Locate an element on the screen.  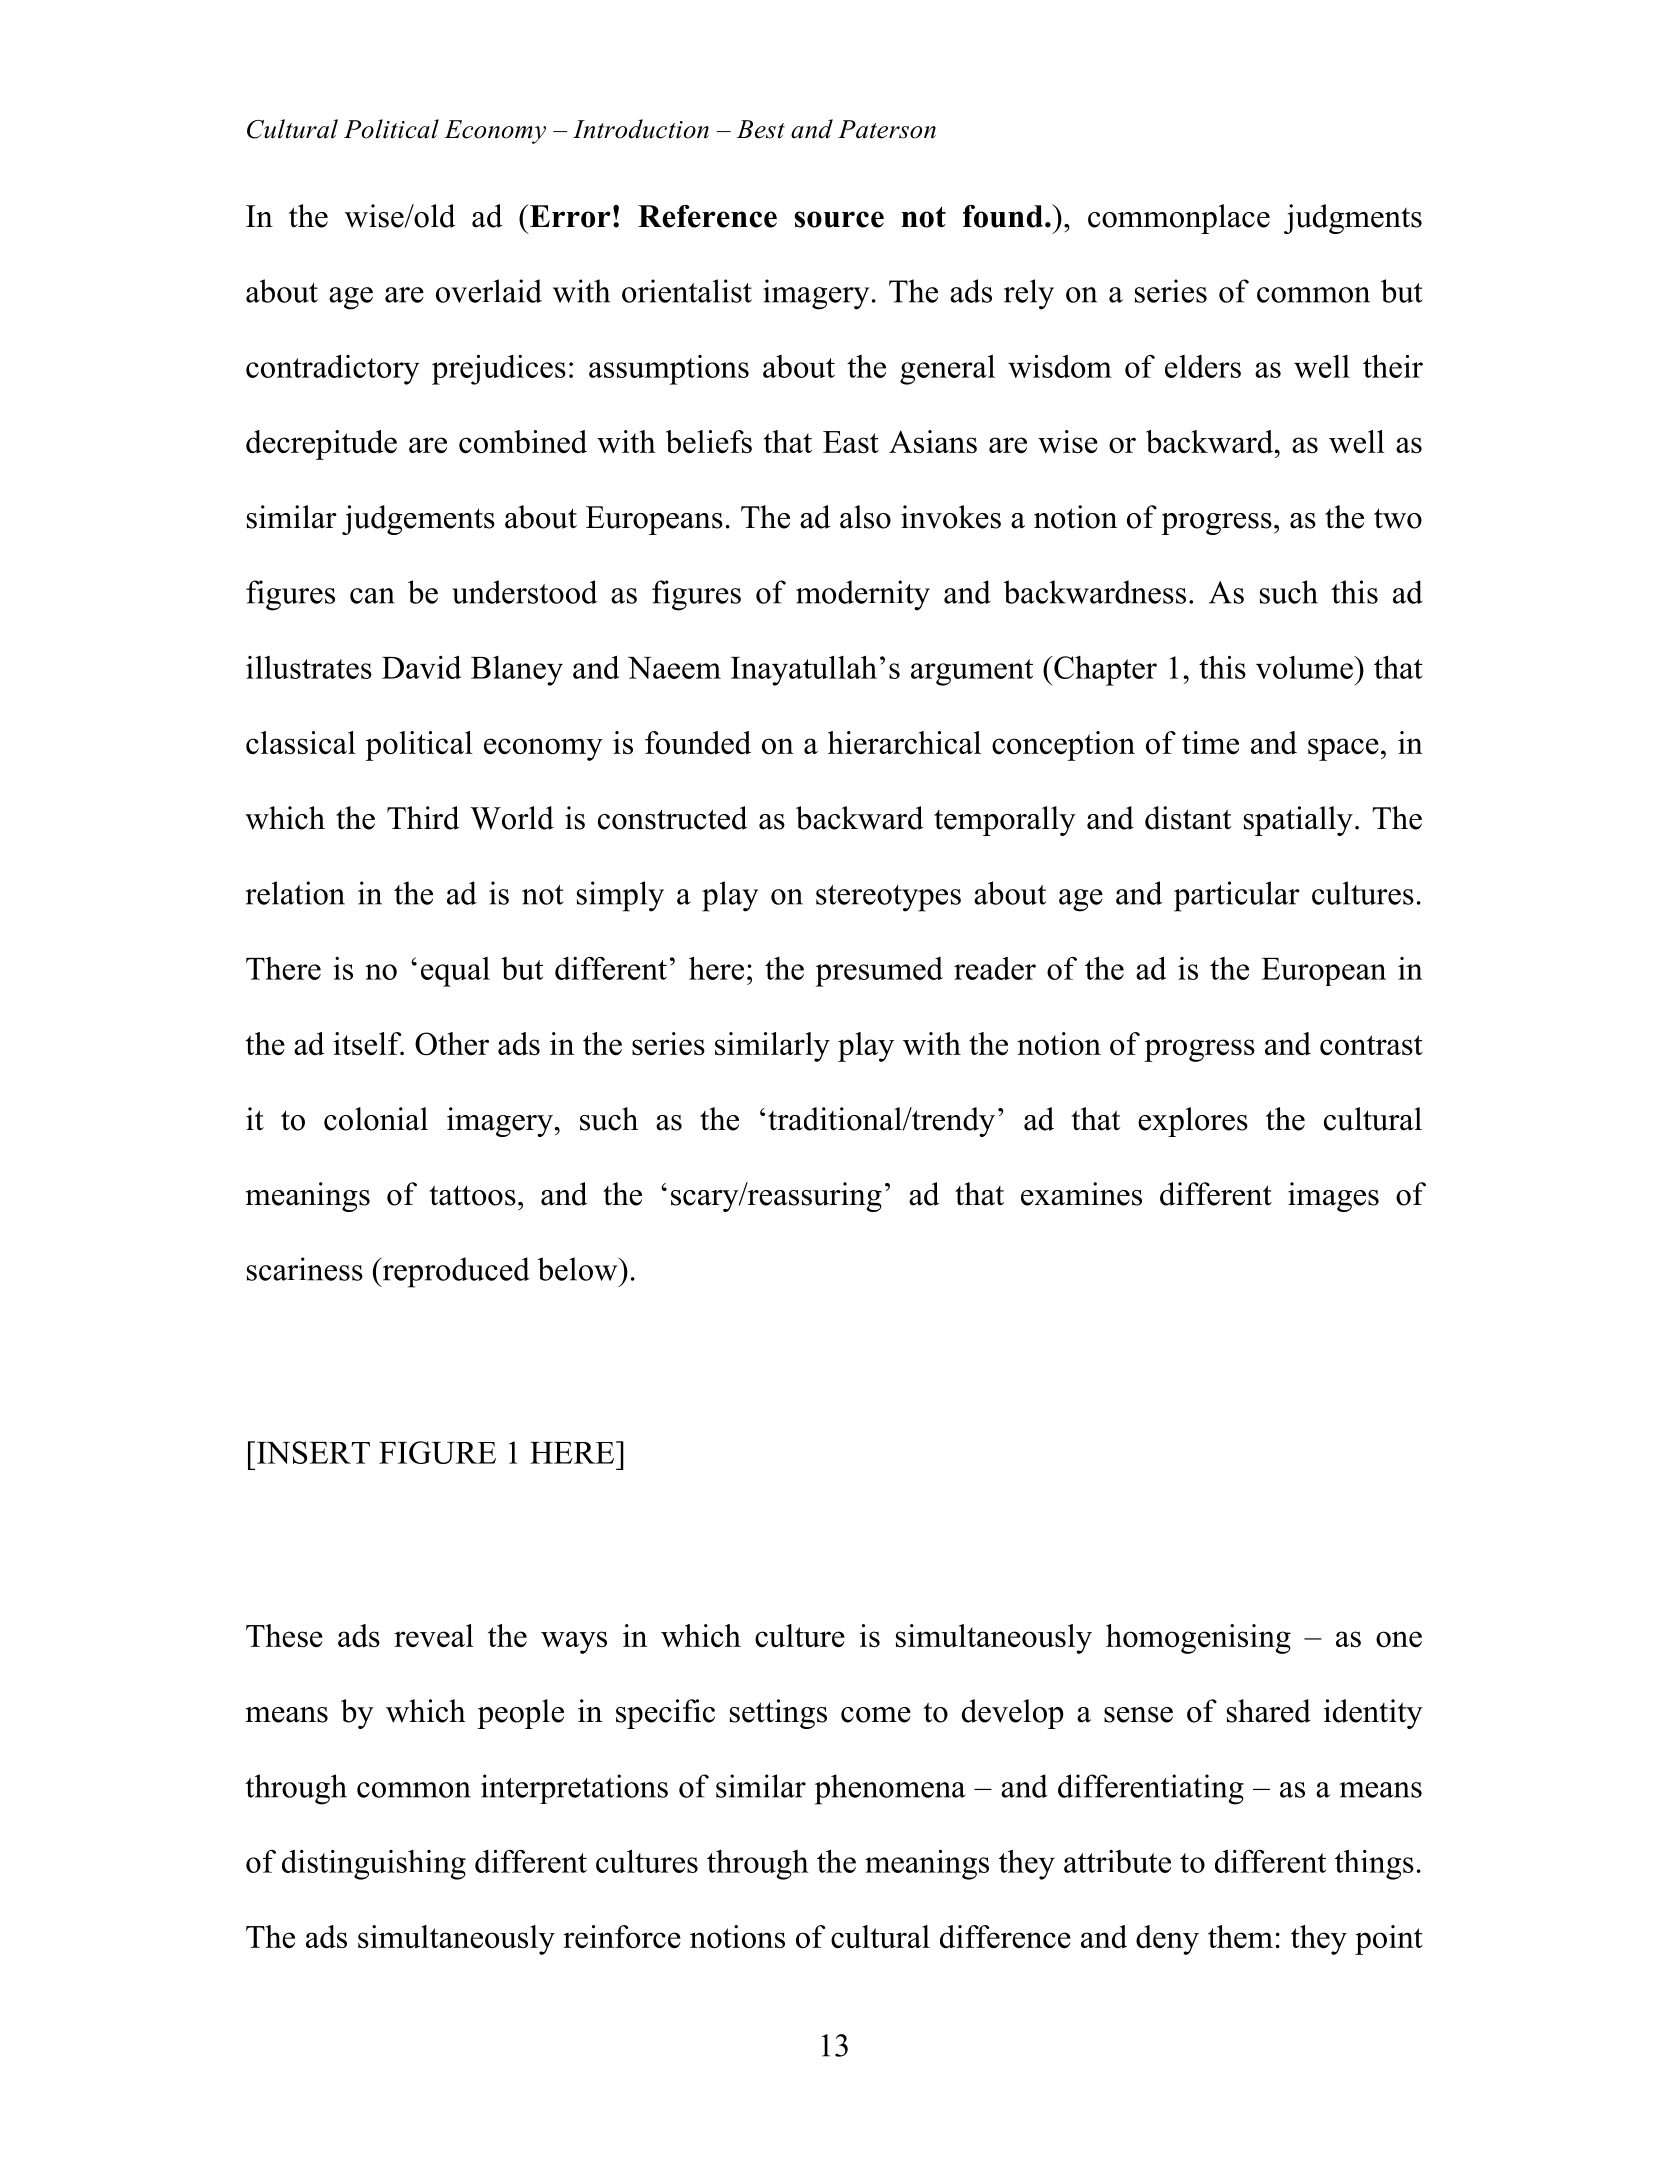
images is located at coordinates (1333, 1197).
